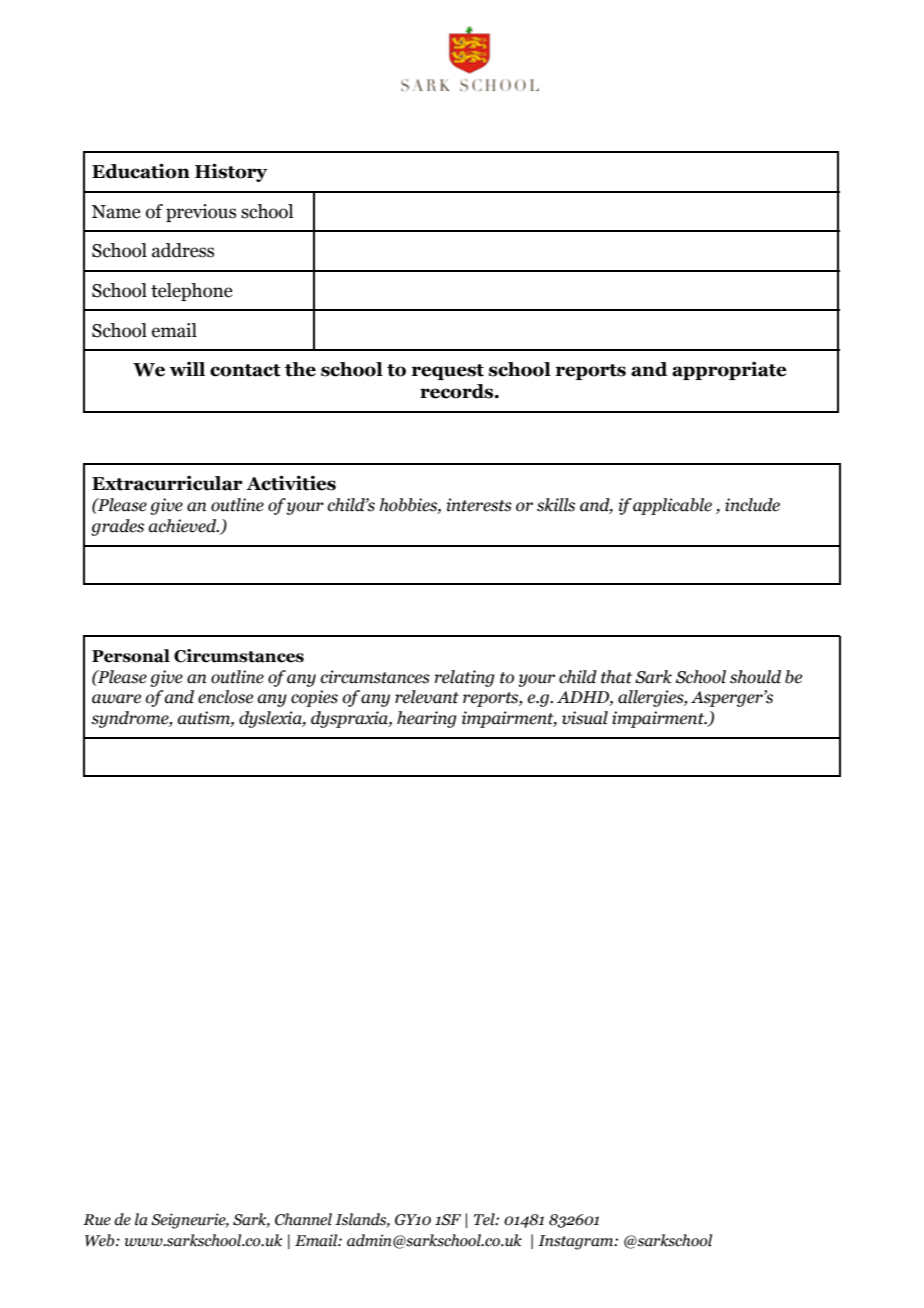 The image size is (924, 1308). I want to click on relevant, so click(427, 697).
